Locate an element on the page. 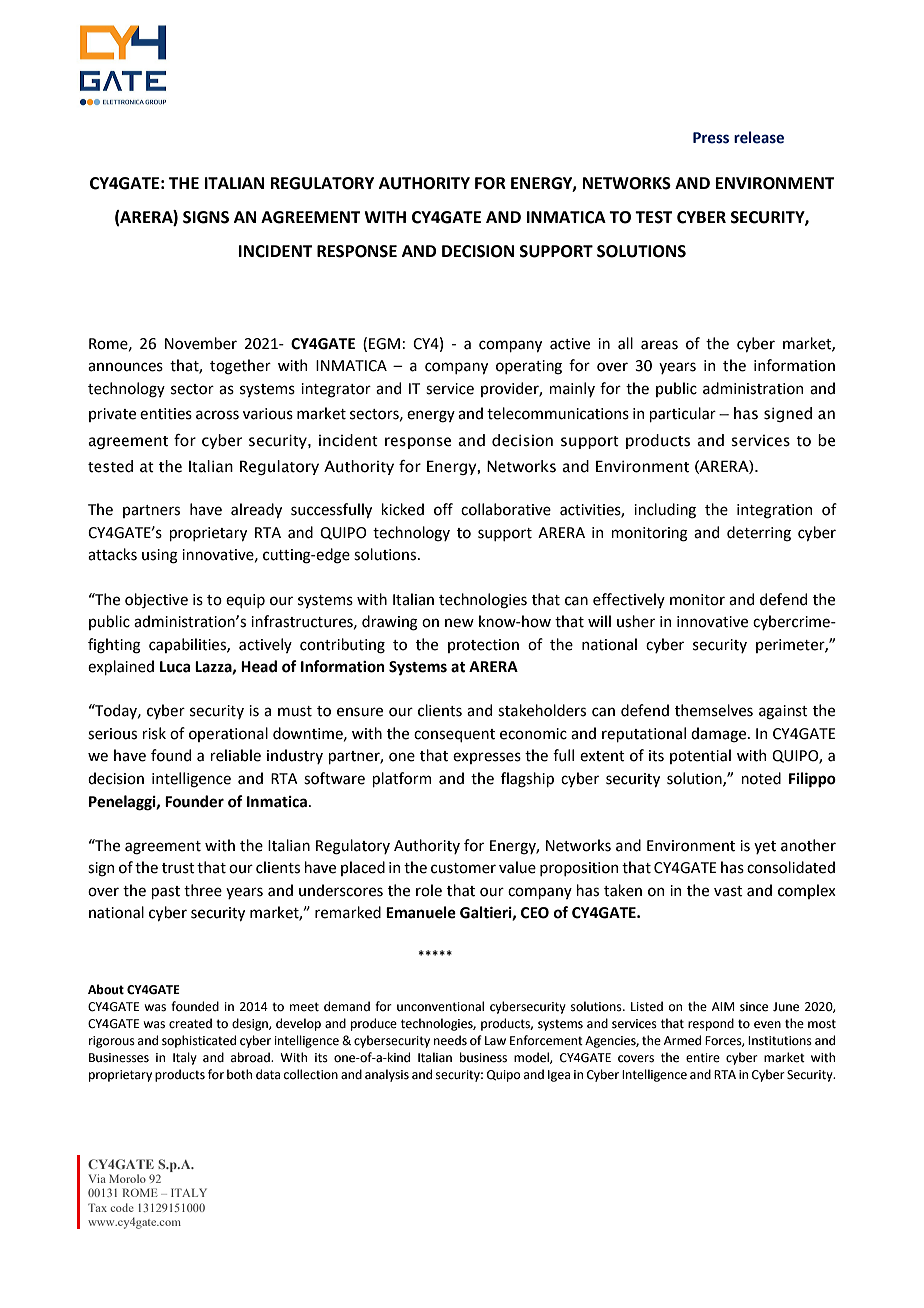 This image has height=1308, width=924. November is located at coordinates (201, 343).
